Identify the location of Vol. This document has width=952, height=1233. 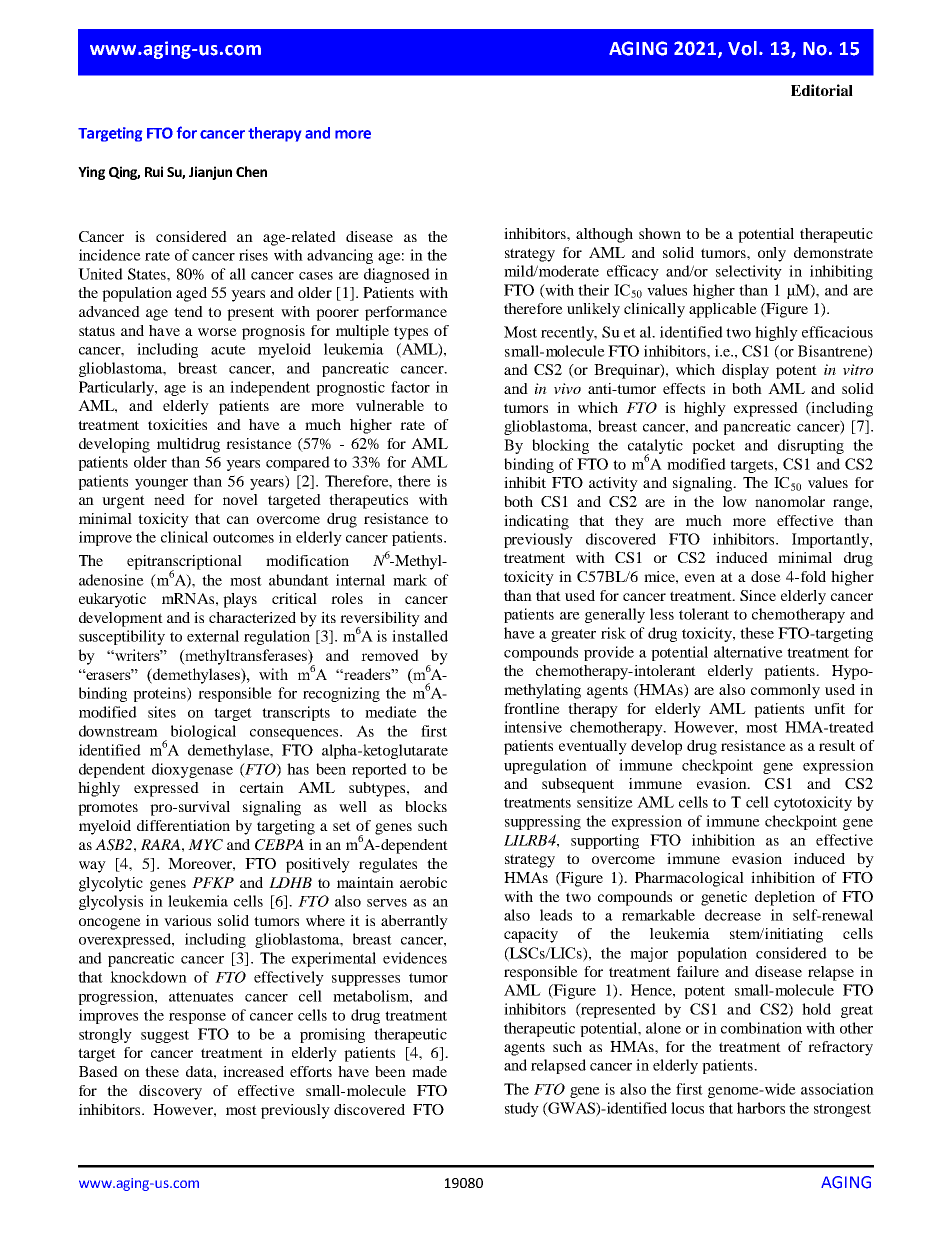
(742, 48).
